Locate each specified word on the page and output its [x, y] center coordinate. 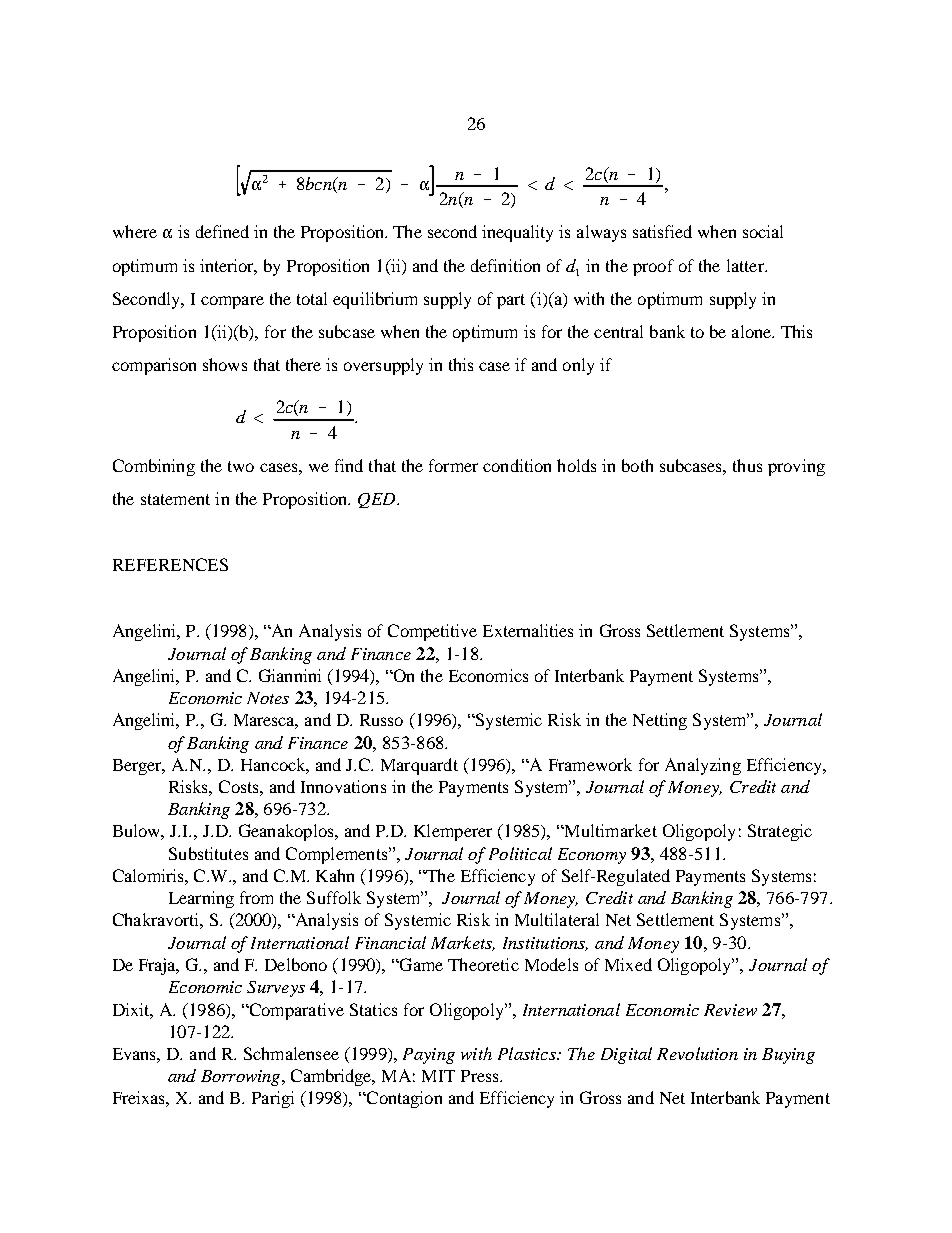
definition [505, 265]
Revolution [697, 1053]
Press [481, 1076]
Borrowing [242, 1078]
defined [222, 231]
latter [746, 265]
